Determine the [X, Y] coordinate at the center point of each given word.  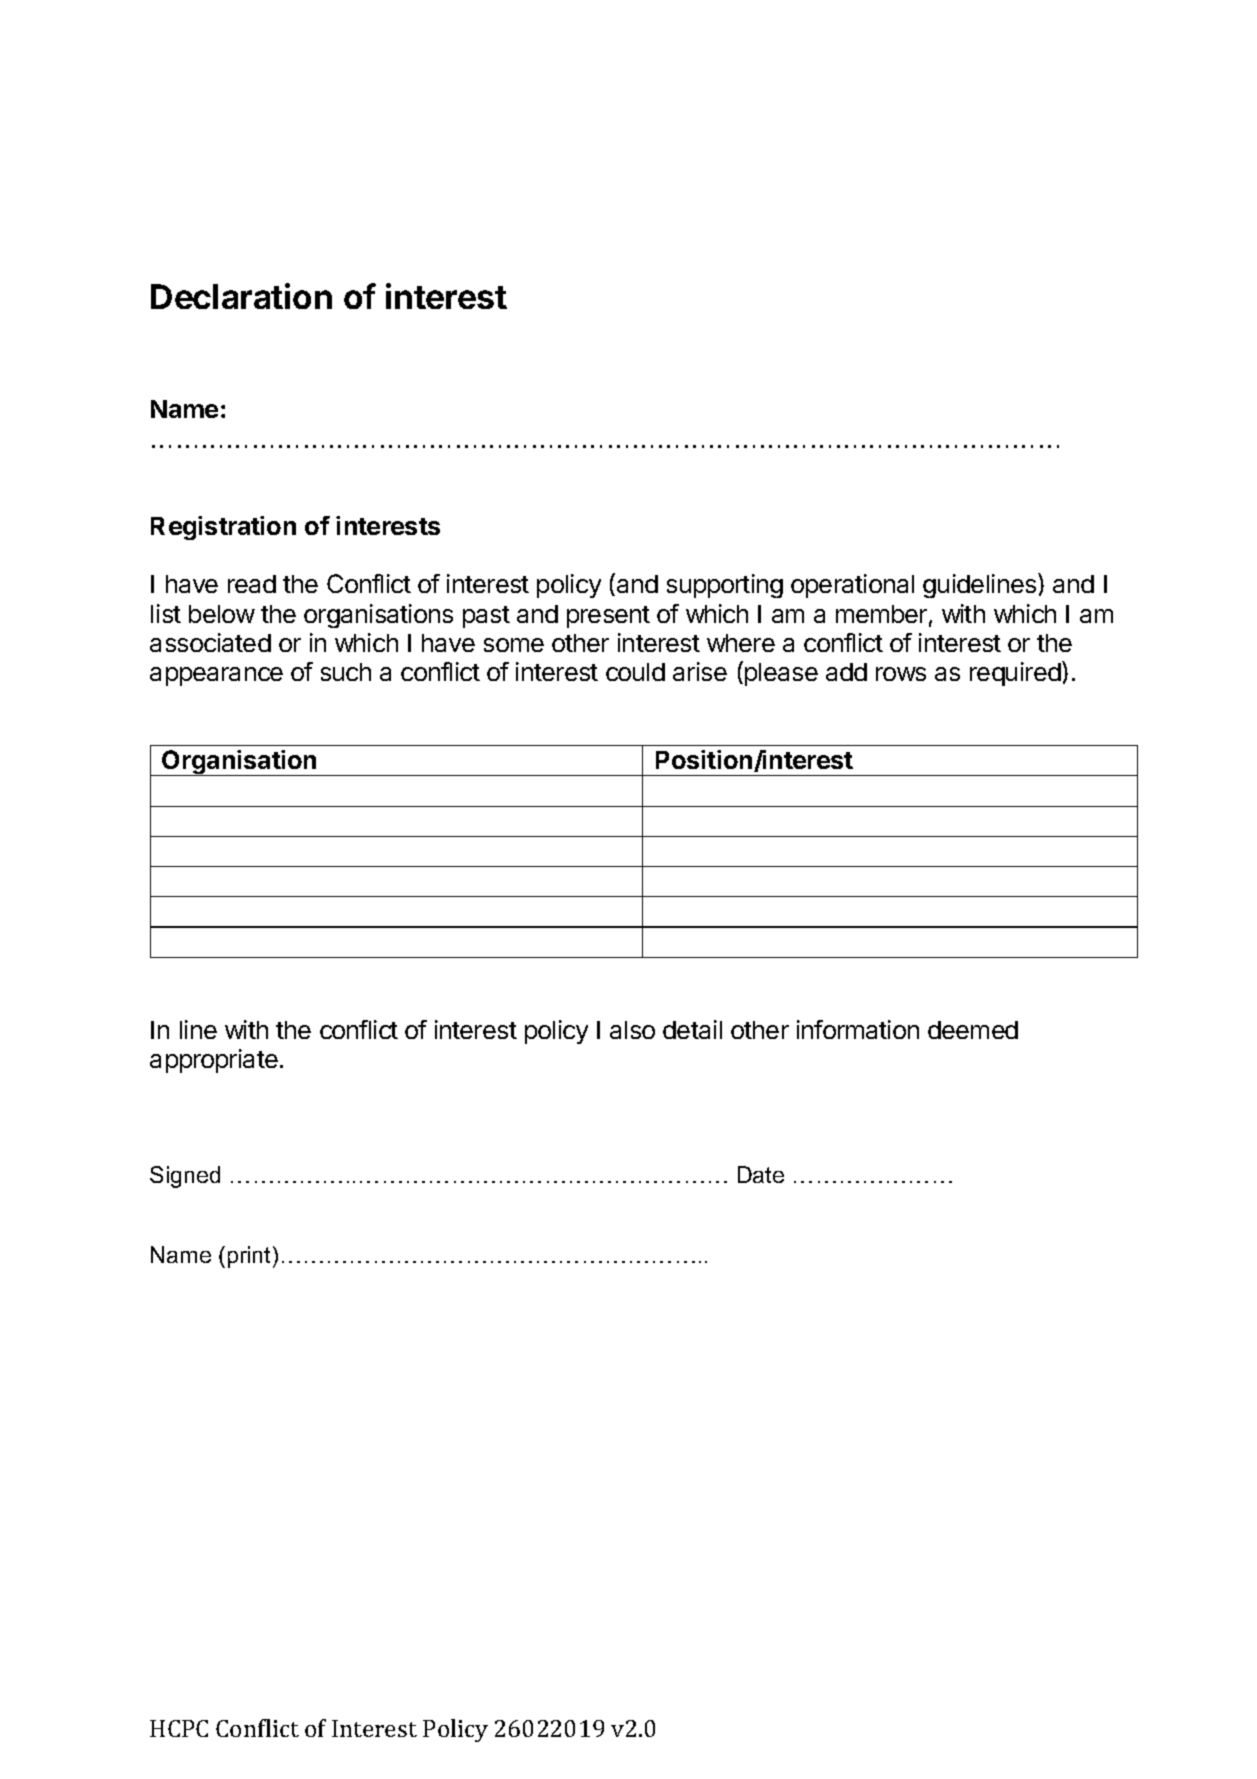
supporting [725, 586]
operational [852, 586]
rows [901, 674]
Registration [223, 528]
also [632, 1030]
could [635, 672]
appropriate [214, 1061]
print [251, 1257]
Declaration [241, 296]
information [858, 1029]
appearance [216, 676]
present [608, 617]
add [846, 672]
